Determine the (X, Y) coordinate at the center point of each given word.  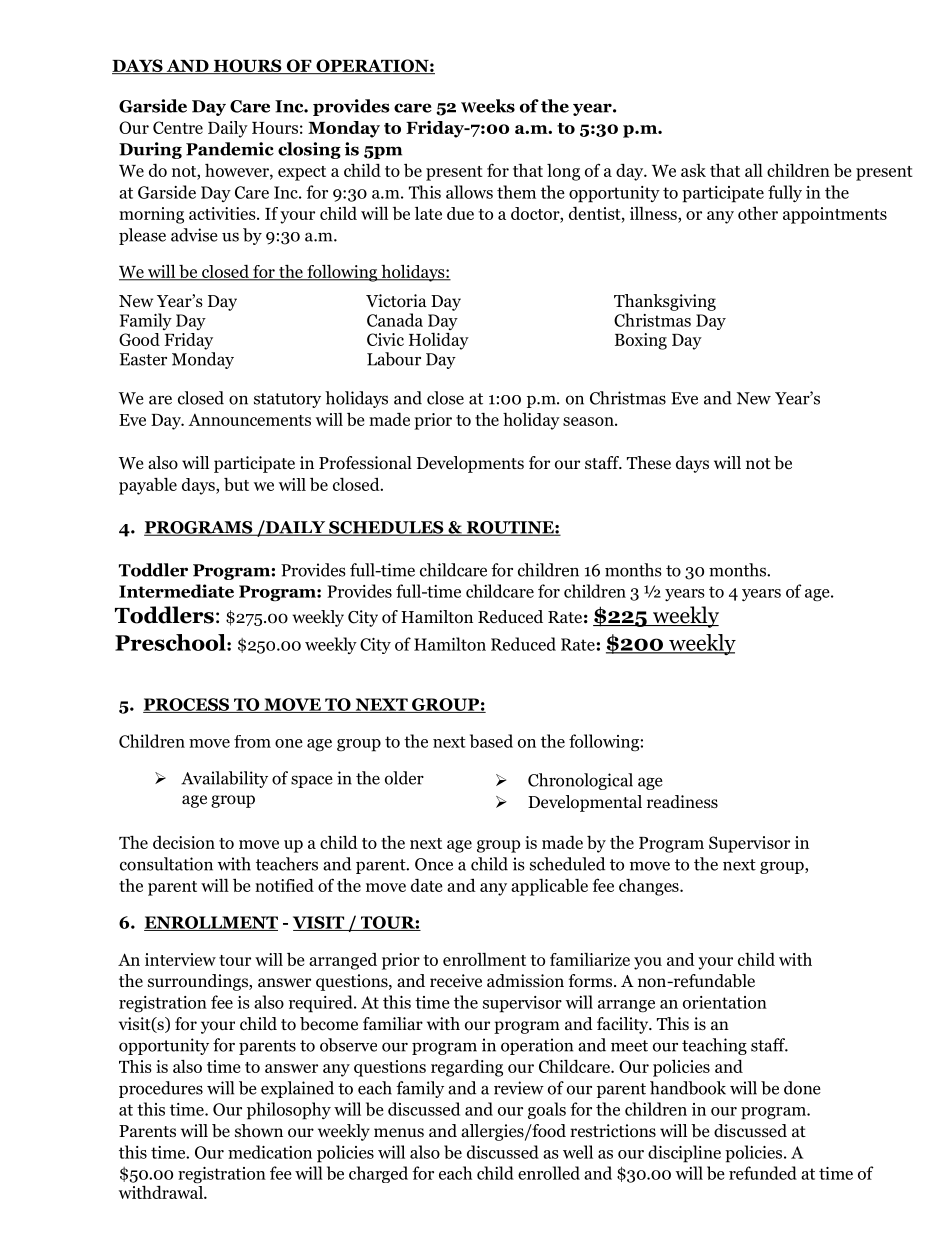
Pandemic (230, 149)
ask (693, 170)
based (491, 741)
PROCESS (187, 705)
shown (259, 1131)
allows (469, 192)
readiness (682, 802)
